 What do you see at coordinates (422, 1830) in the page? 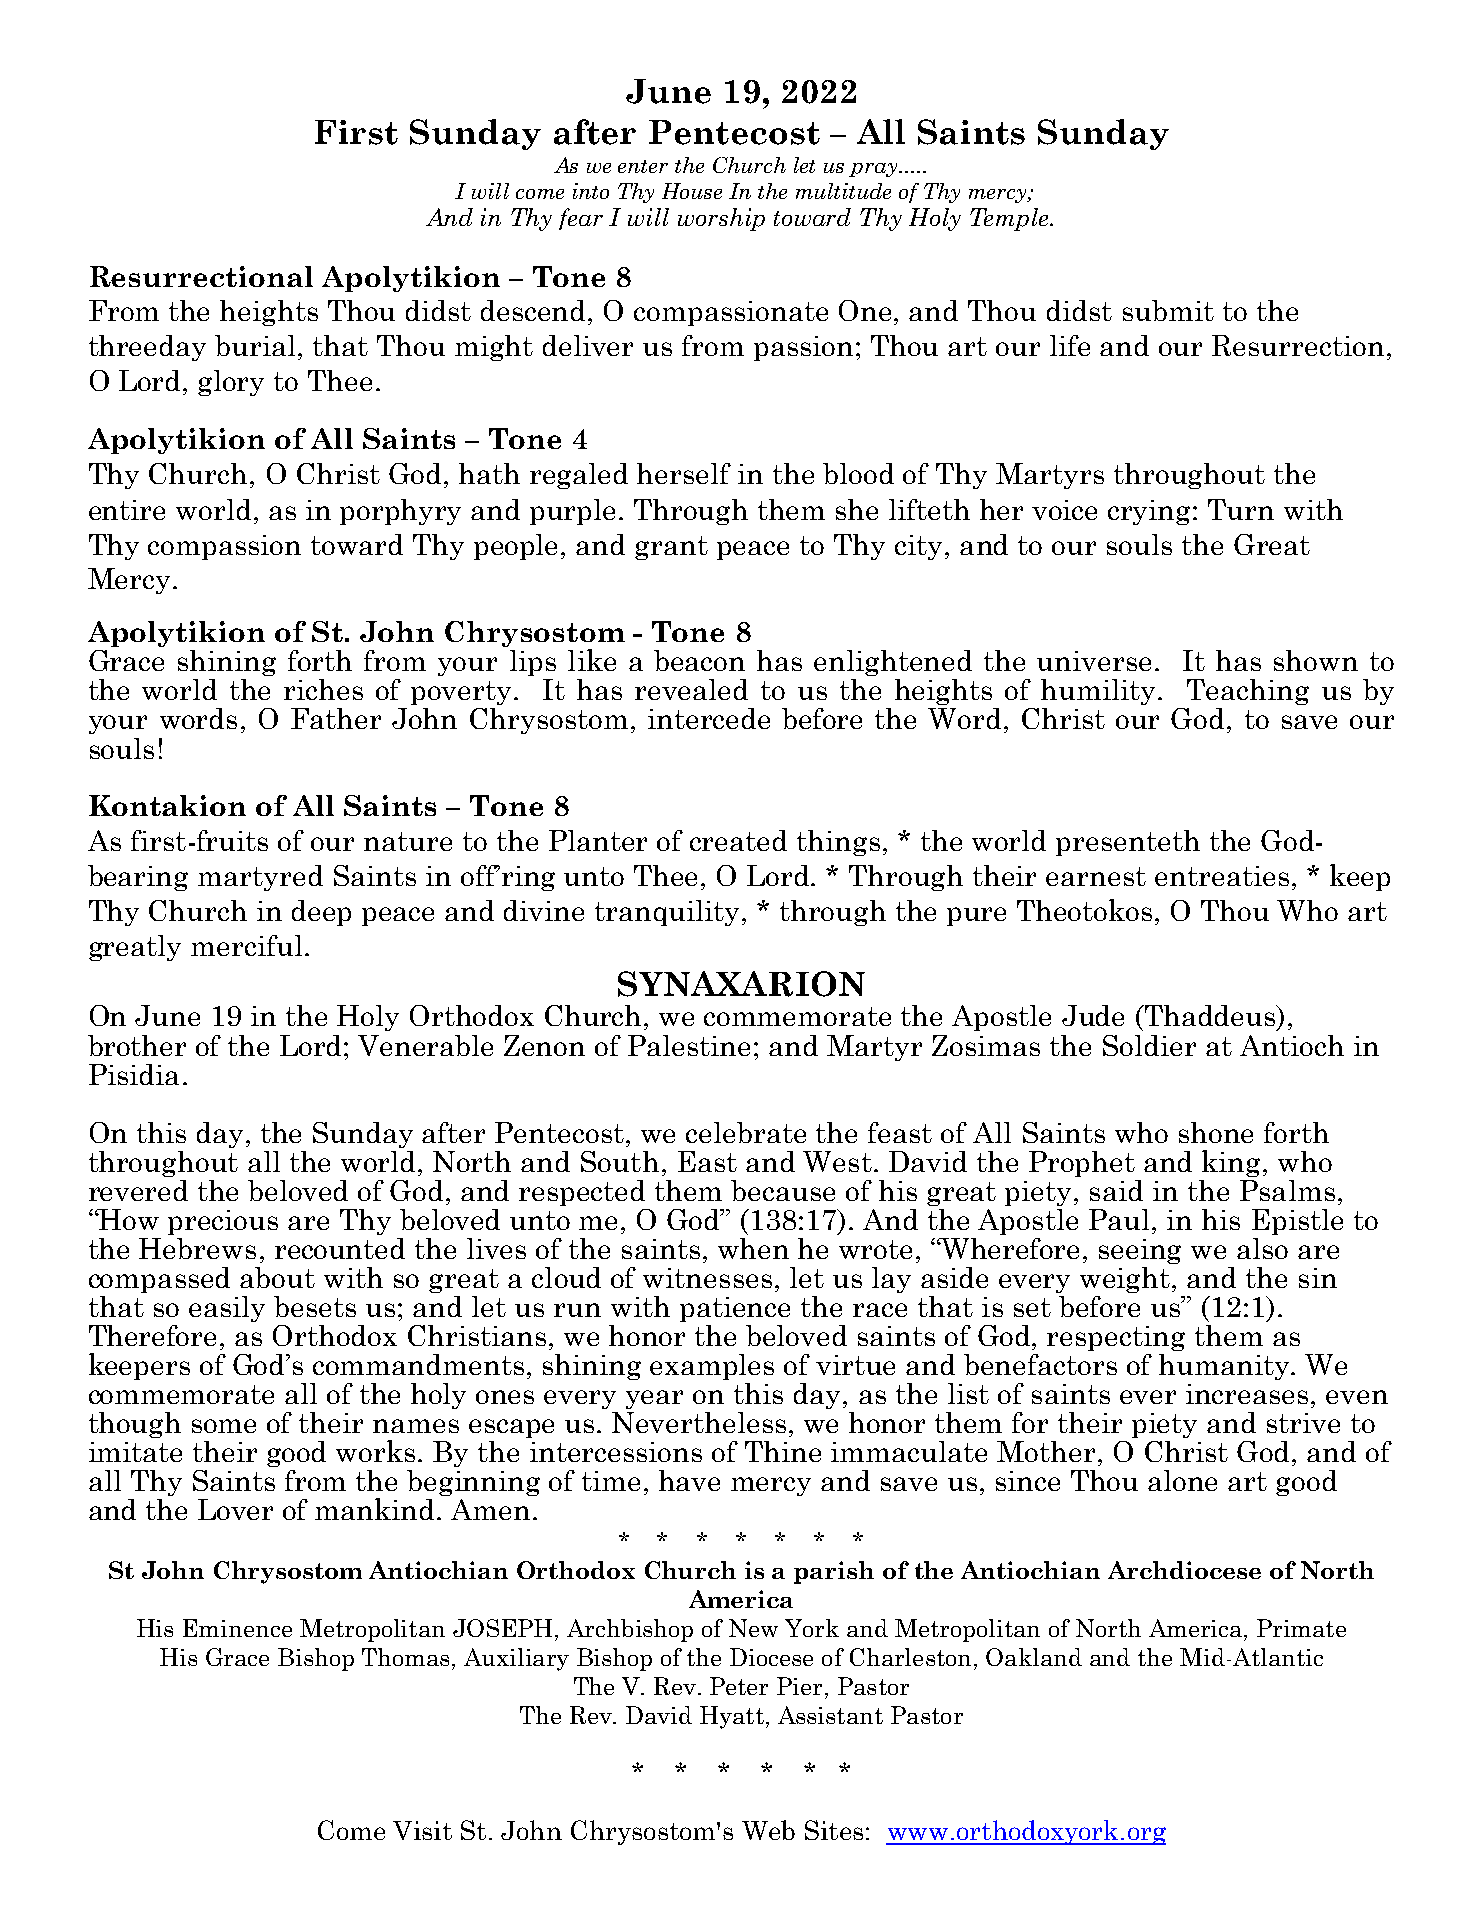
I see `Visit` at bounding box center [422, 1830].
